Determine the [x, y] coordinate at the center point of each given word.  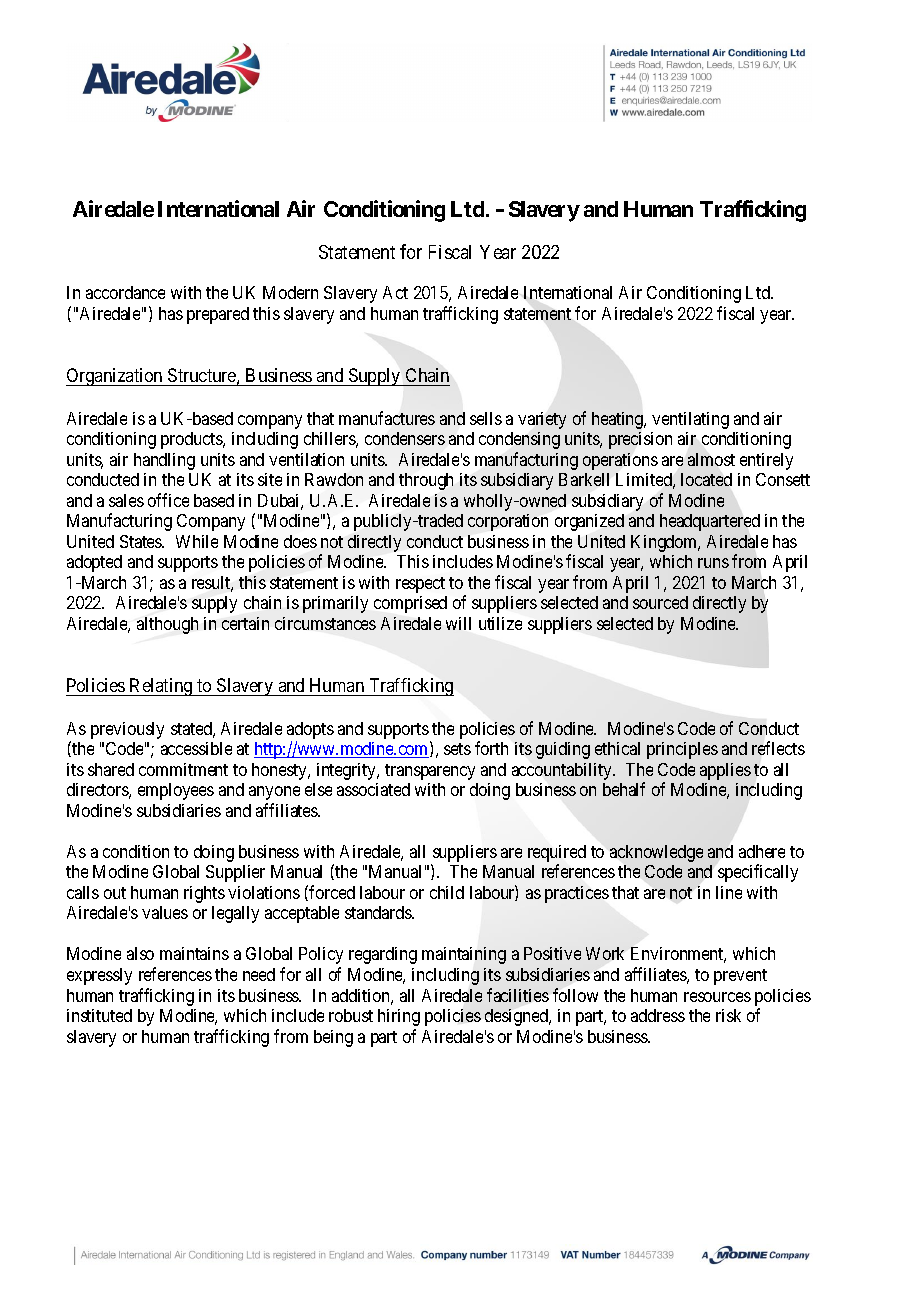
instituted [99, 1015]
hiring [399, 1017]
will [458, 623]
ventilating [690, 420]
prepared [218, 315]
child [447, 892]
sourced [660, 602]
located [706, 479]
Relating [161, 687]
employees [176, 791]
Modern [290, 292]
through [426, 481]
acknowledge [656, 853]
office [168, 500]
